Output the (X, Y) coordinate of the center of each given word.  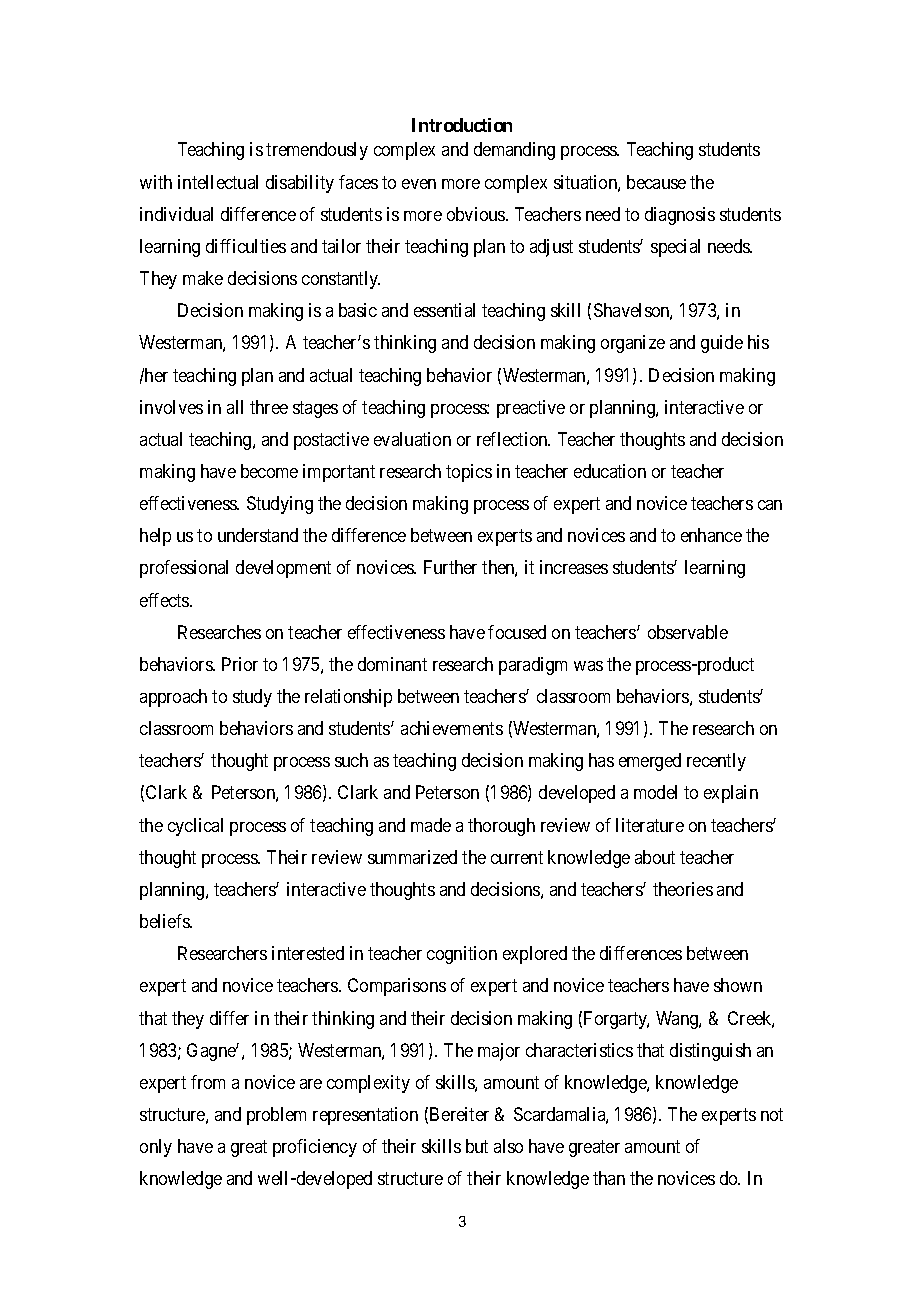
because (656, 182)
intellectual (218, 182)
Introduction (462, 125)
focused (517, 632)
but (477, 1146)
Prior (240, 664)
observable (688, 632)
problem (276, 1116)
